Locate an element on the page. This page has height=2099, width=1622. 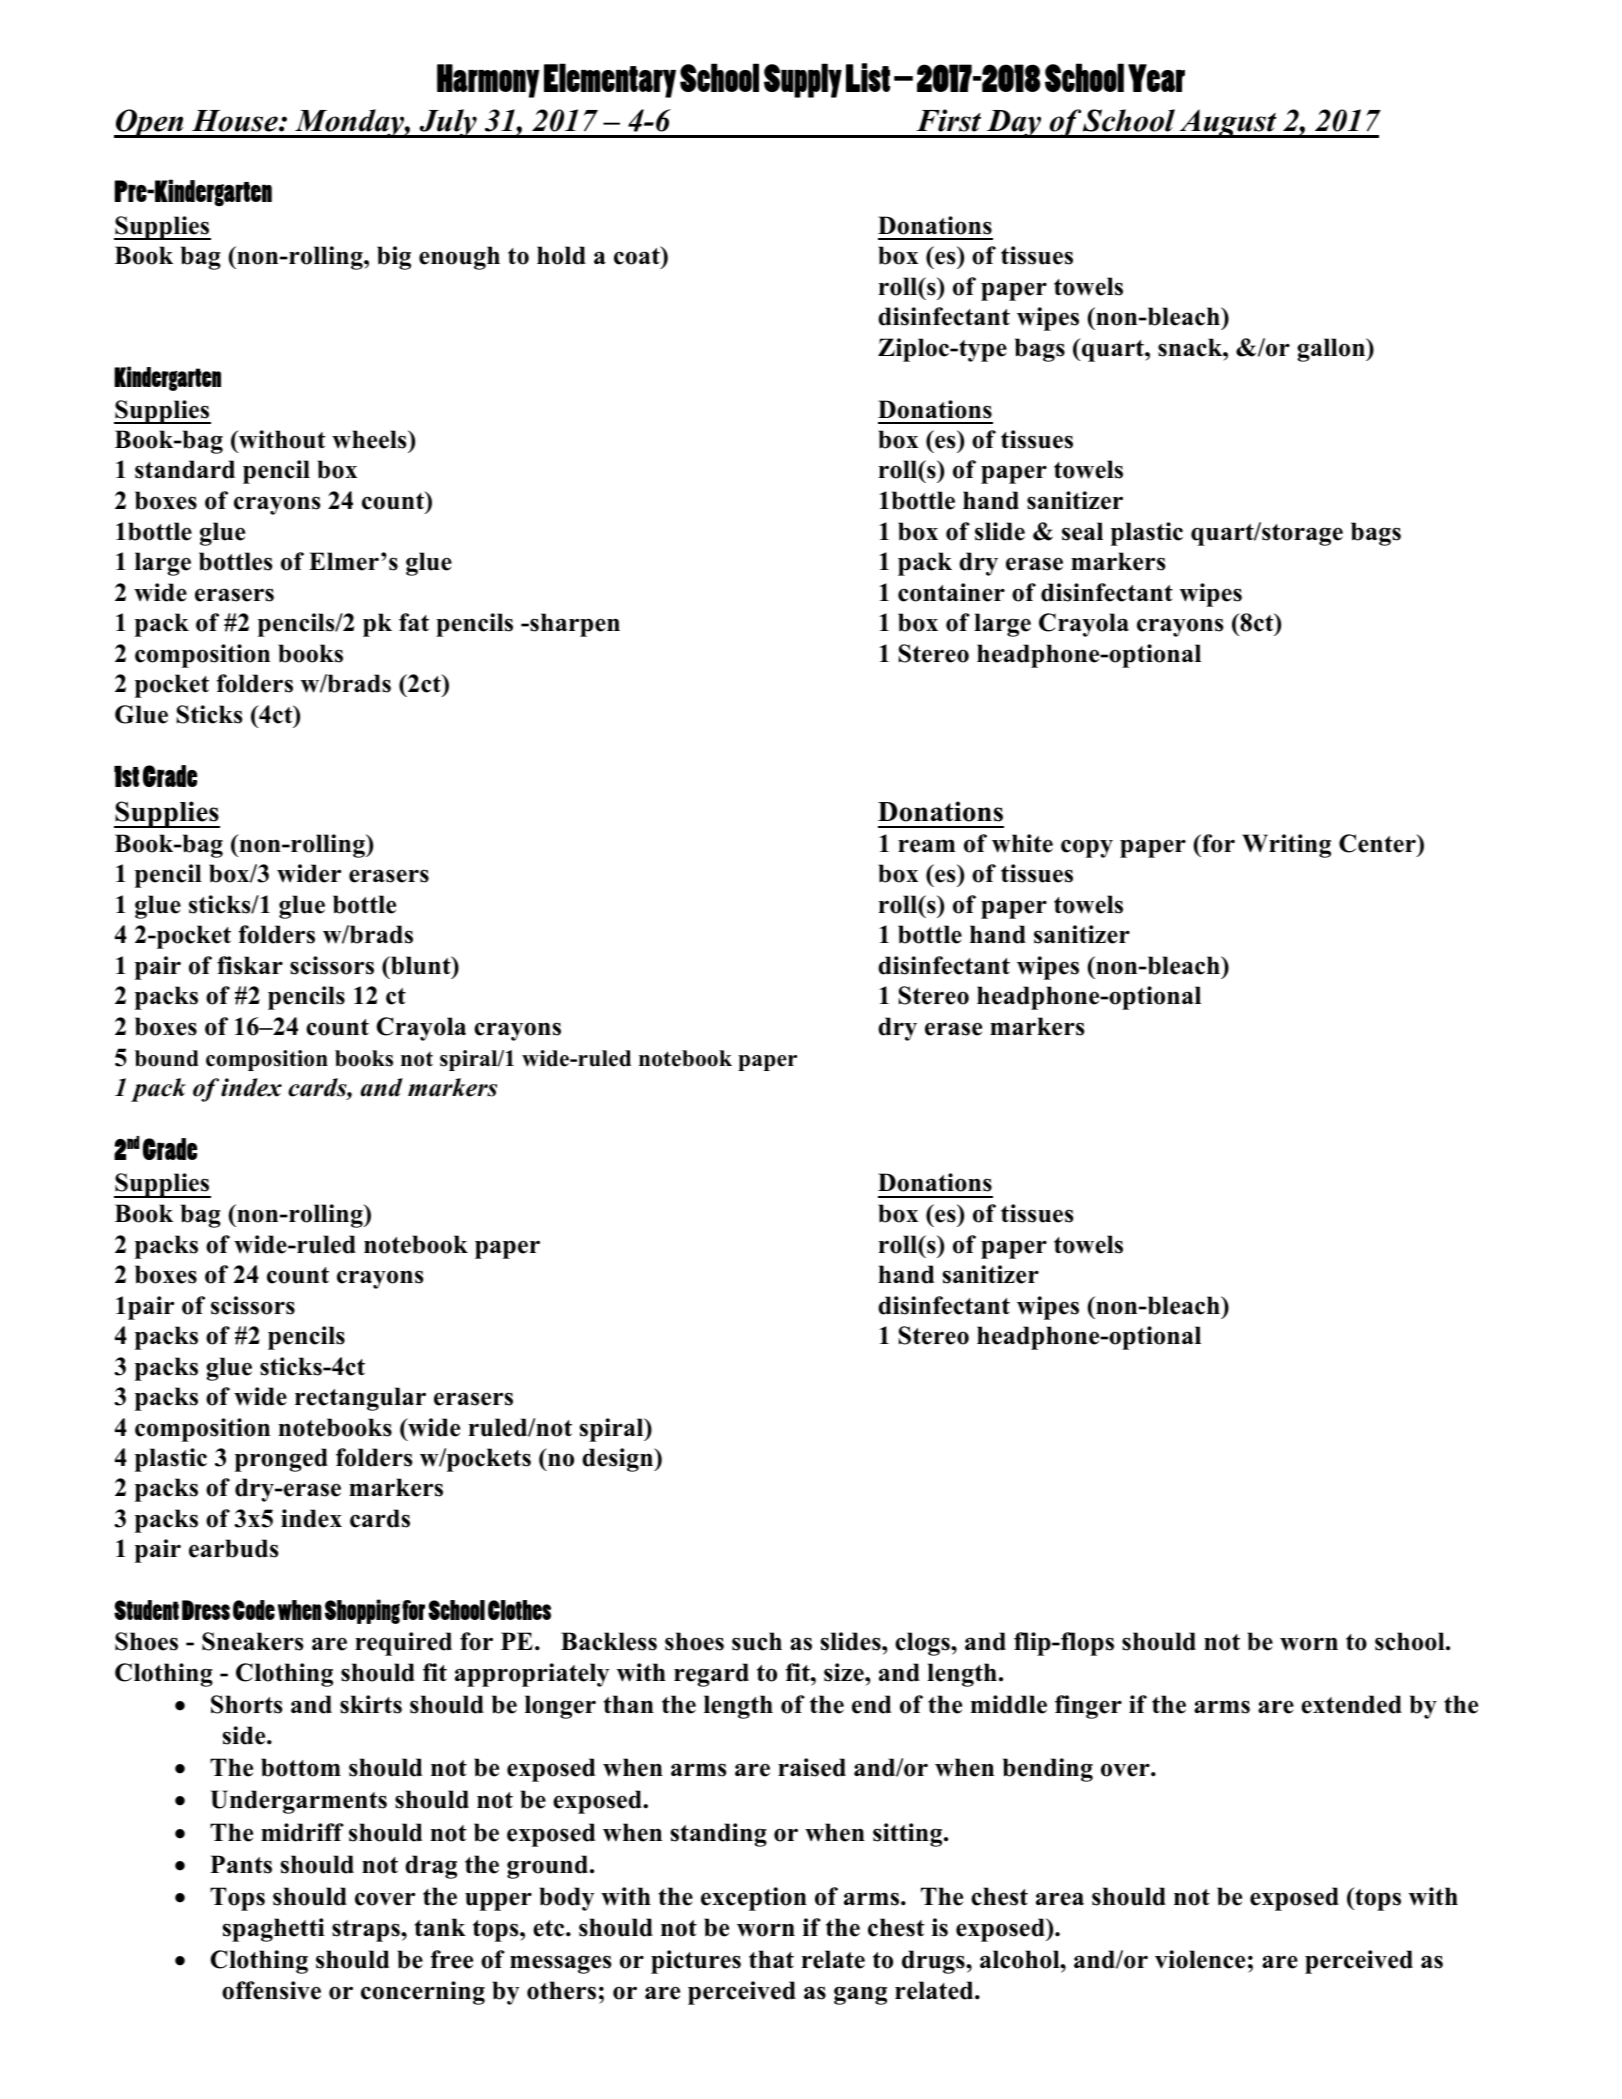
extended is located at coordinates (1351, 1704).
